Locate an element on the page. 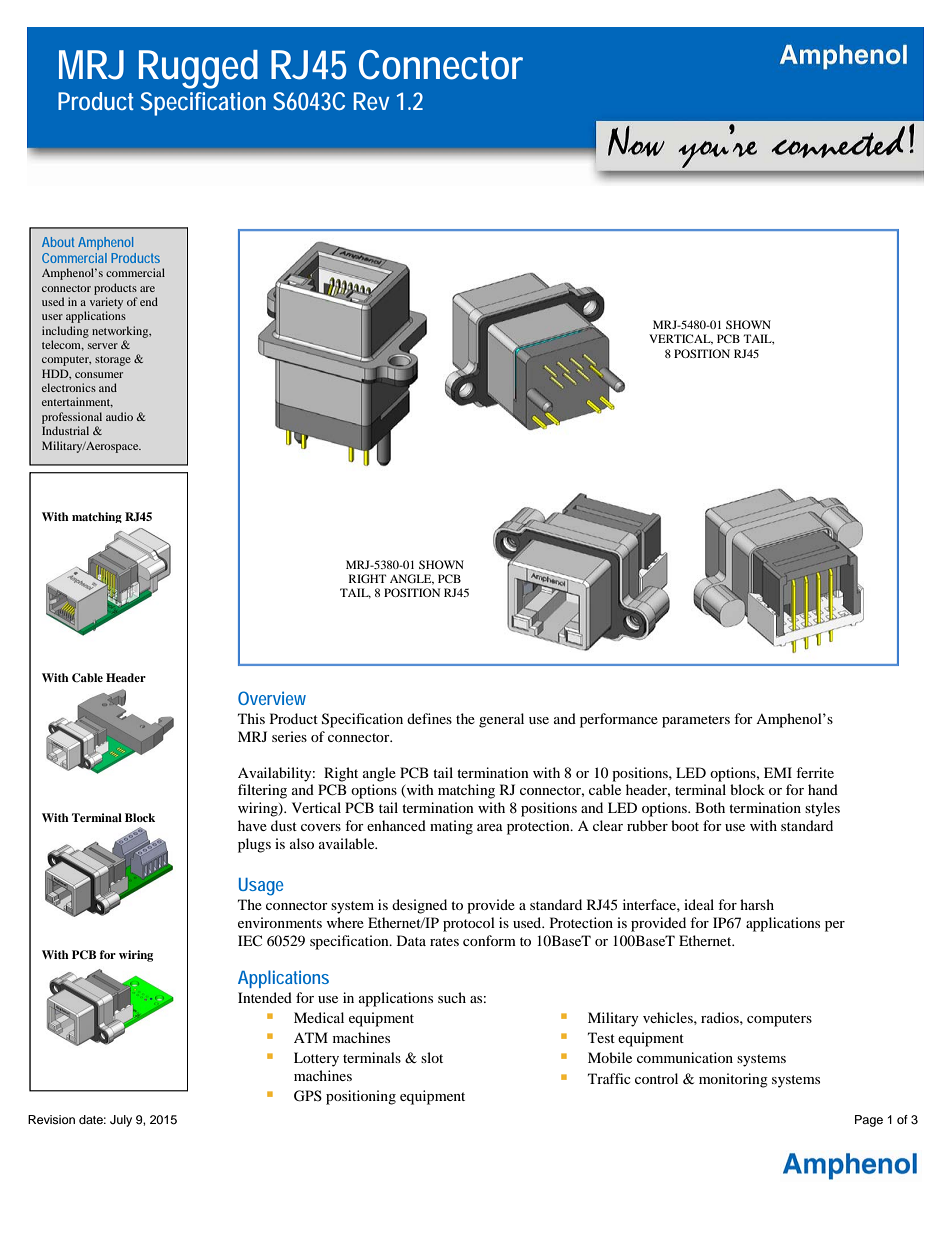 Image resolution: width=952 pixels, height=1233 pixels. July is located at coordinates (121, 1121).
